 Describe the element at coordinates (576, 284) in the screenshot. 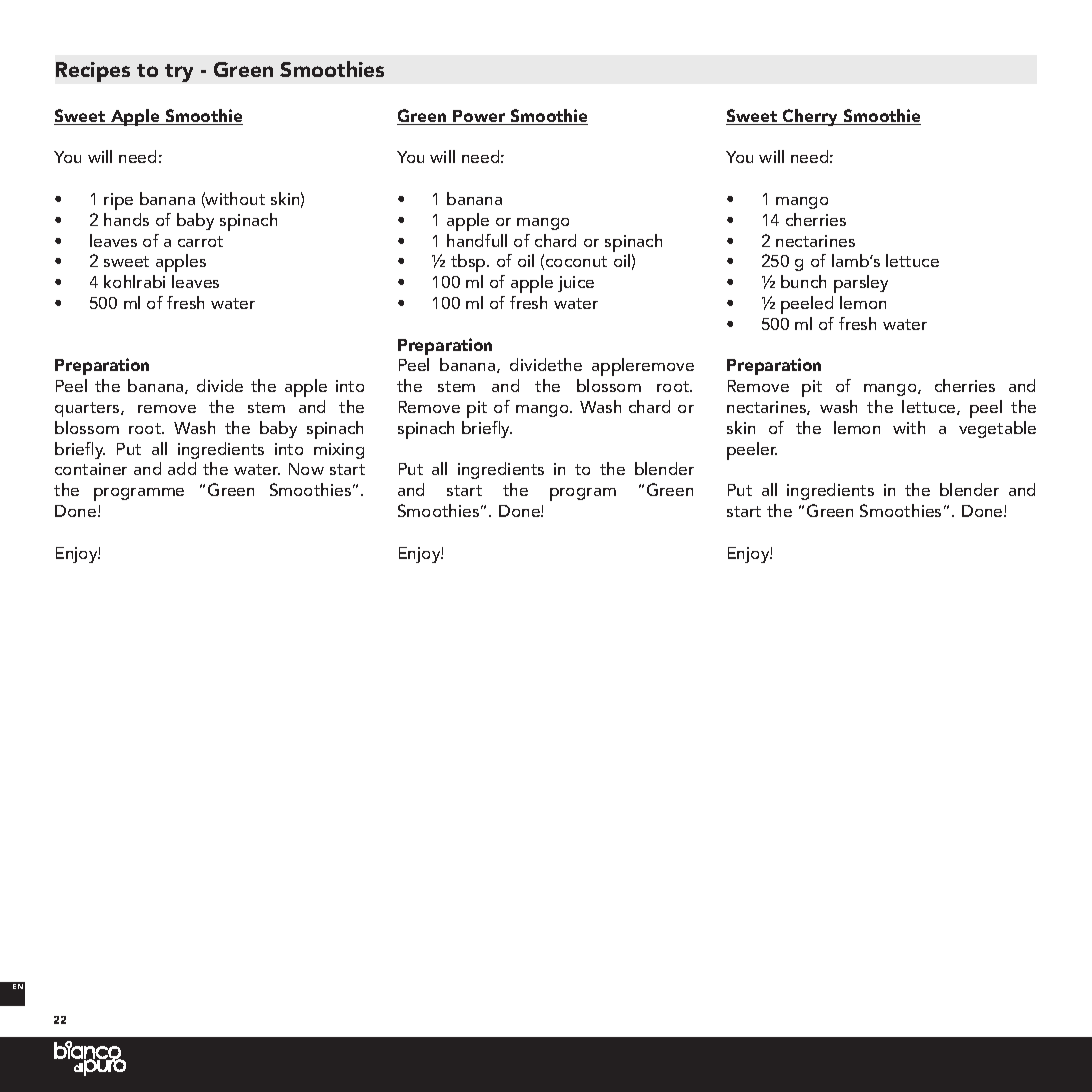

I see `juice` at that location.
